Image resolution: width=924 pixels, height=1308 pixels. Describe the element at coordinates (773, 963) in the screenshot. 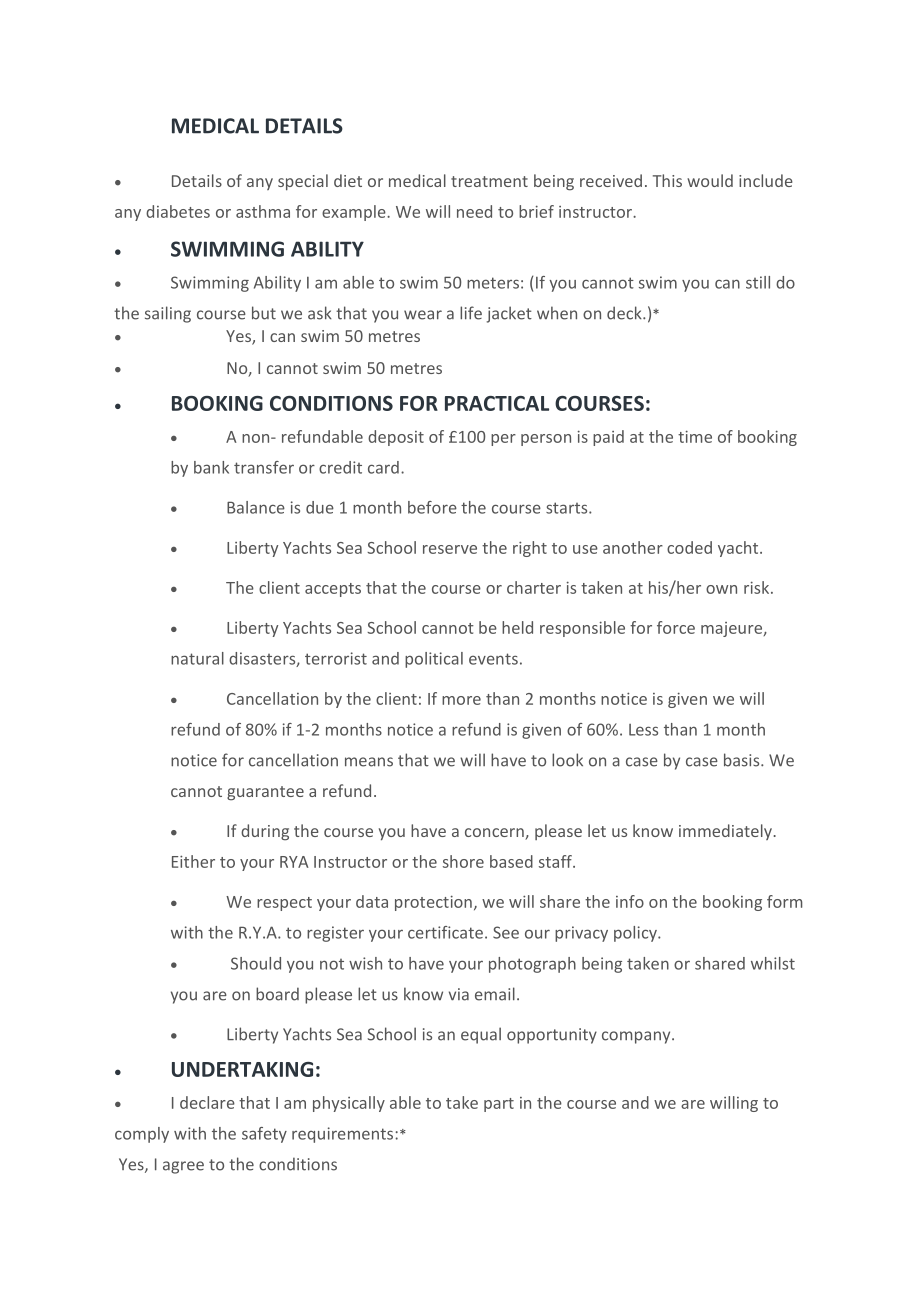

I see `whilst` at that location.
